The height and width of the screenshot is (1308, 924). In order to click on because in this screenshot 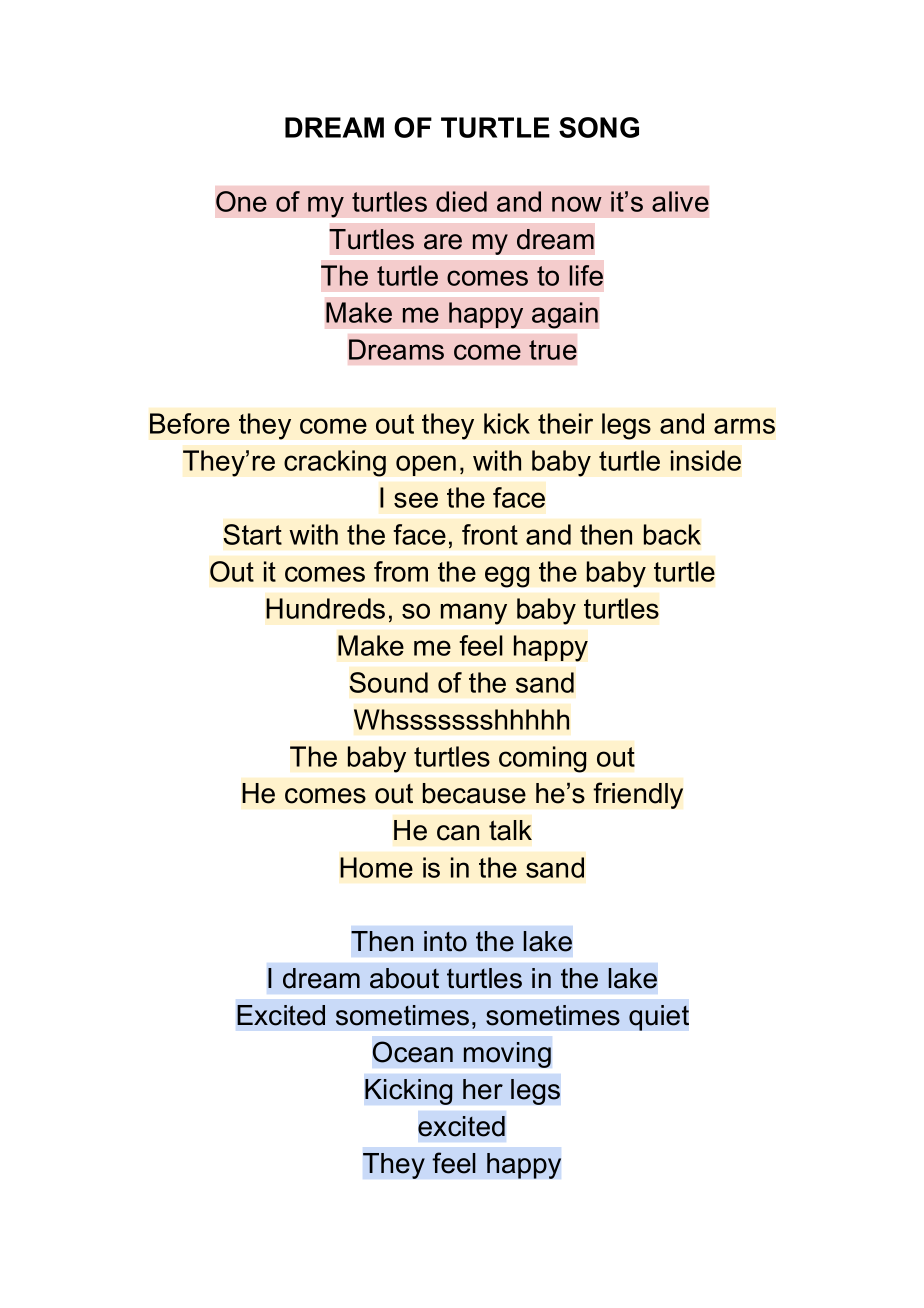, I will do `click(474, 793)`.
